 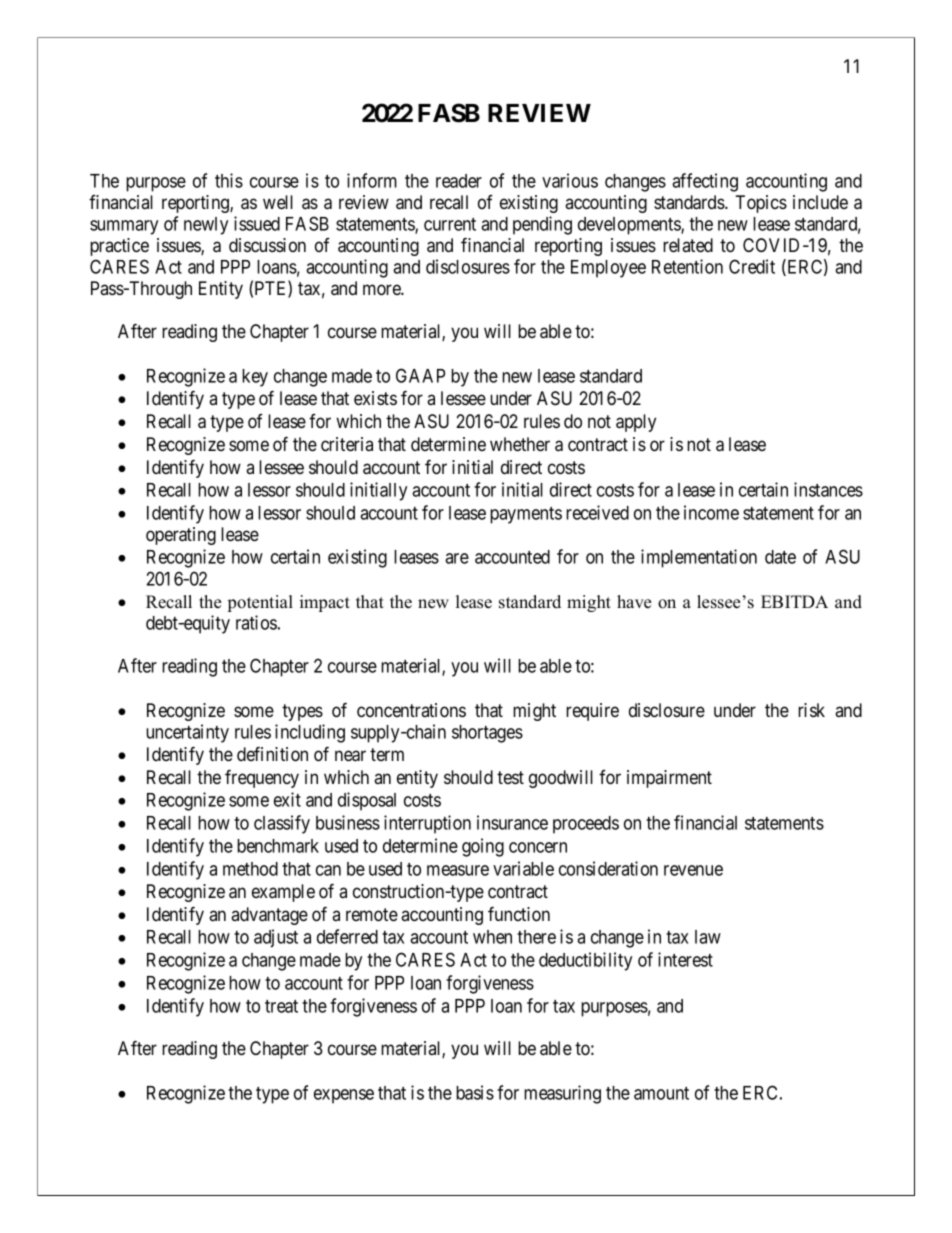 I want to click on frequency, so click(x=262, y=778).
